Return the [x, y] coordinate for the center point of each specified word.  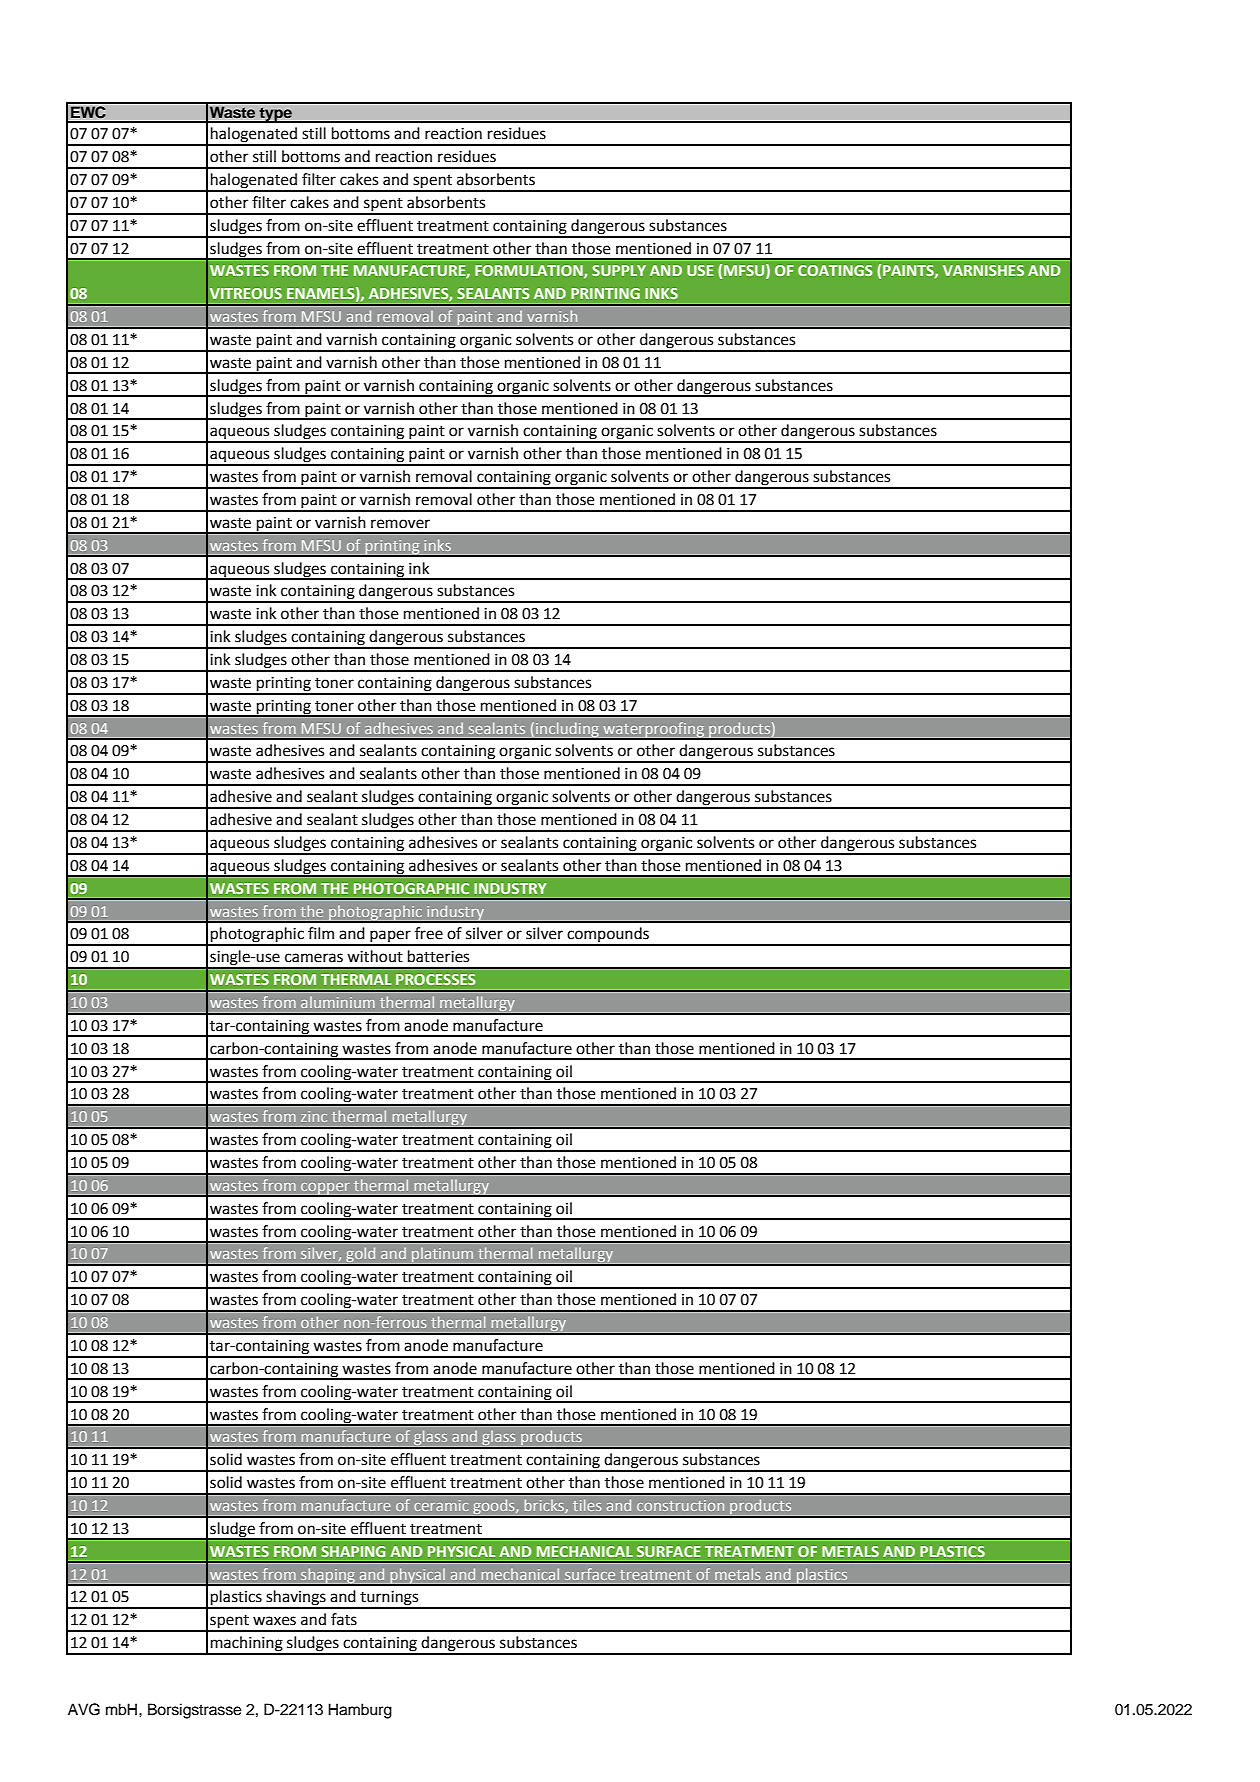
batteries [438, 956]
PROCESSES [436, 979]
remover [400, 524]
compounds [608, 936]
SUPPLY [619, 270]
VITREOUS [246, 293]
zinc [314, 1116]
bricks [545, 1506]
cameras [314, 958]
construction [680, 1505]
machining [247, 1645]
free [429, 933]
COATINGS [835, 270]
